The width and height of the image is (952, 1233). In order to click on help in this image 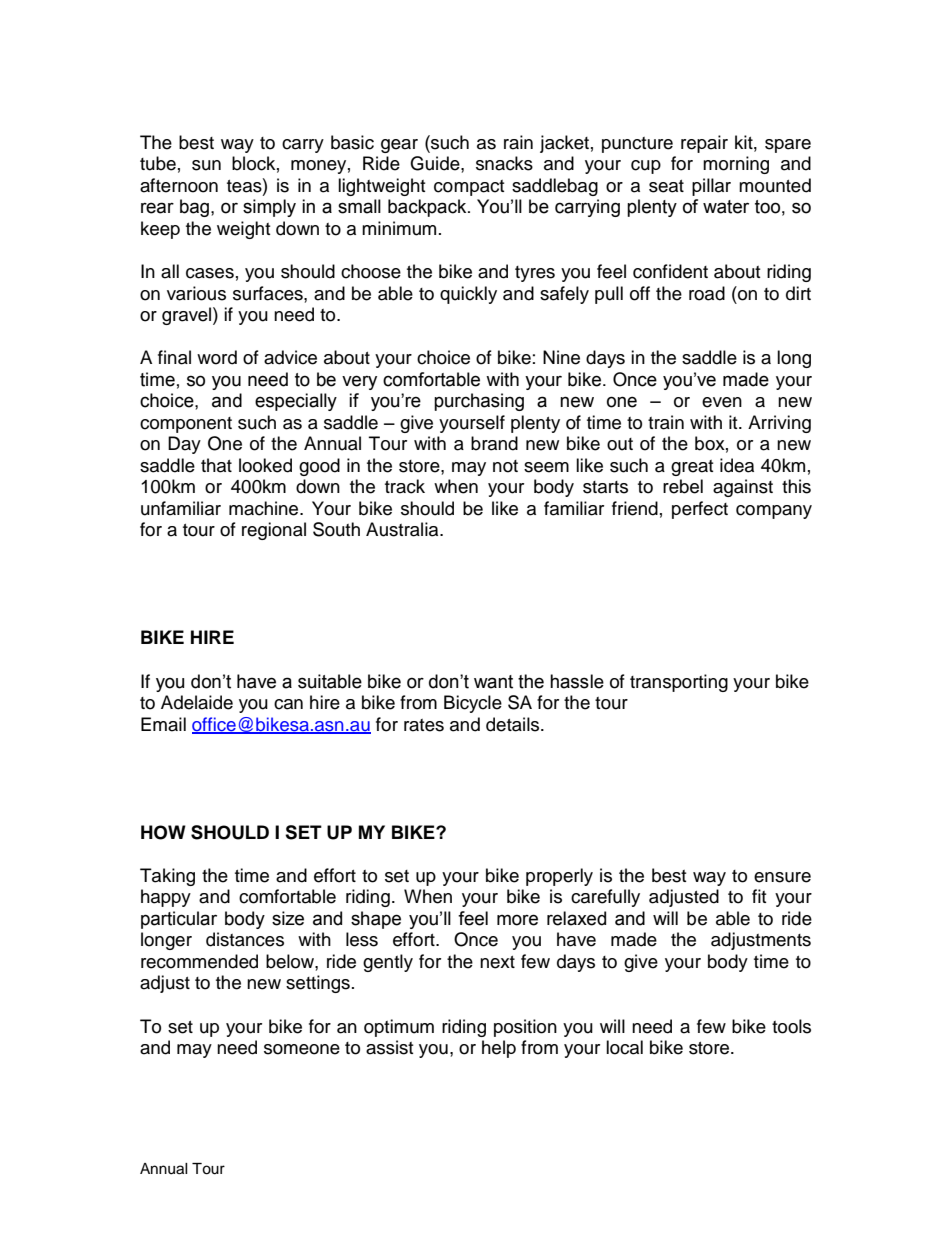, I will do `click(499, 1049)`.
